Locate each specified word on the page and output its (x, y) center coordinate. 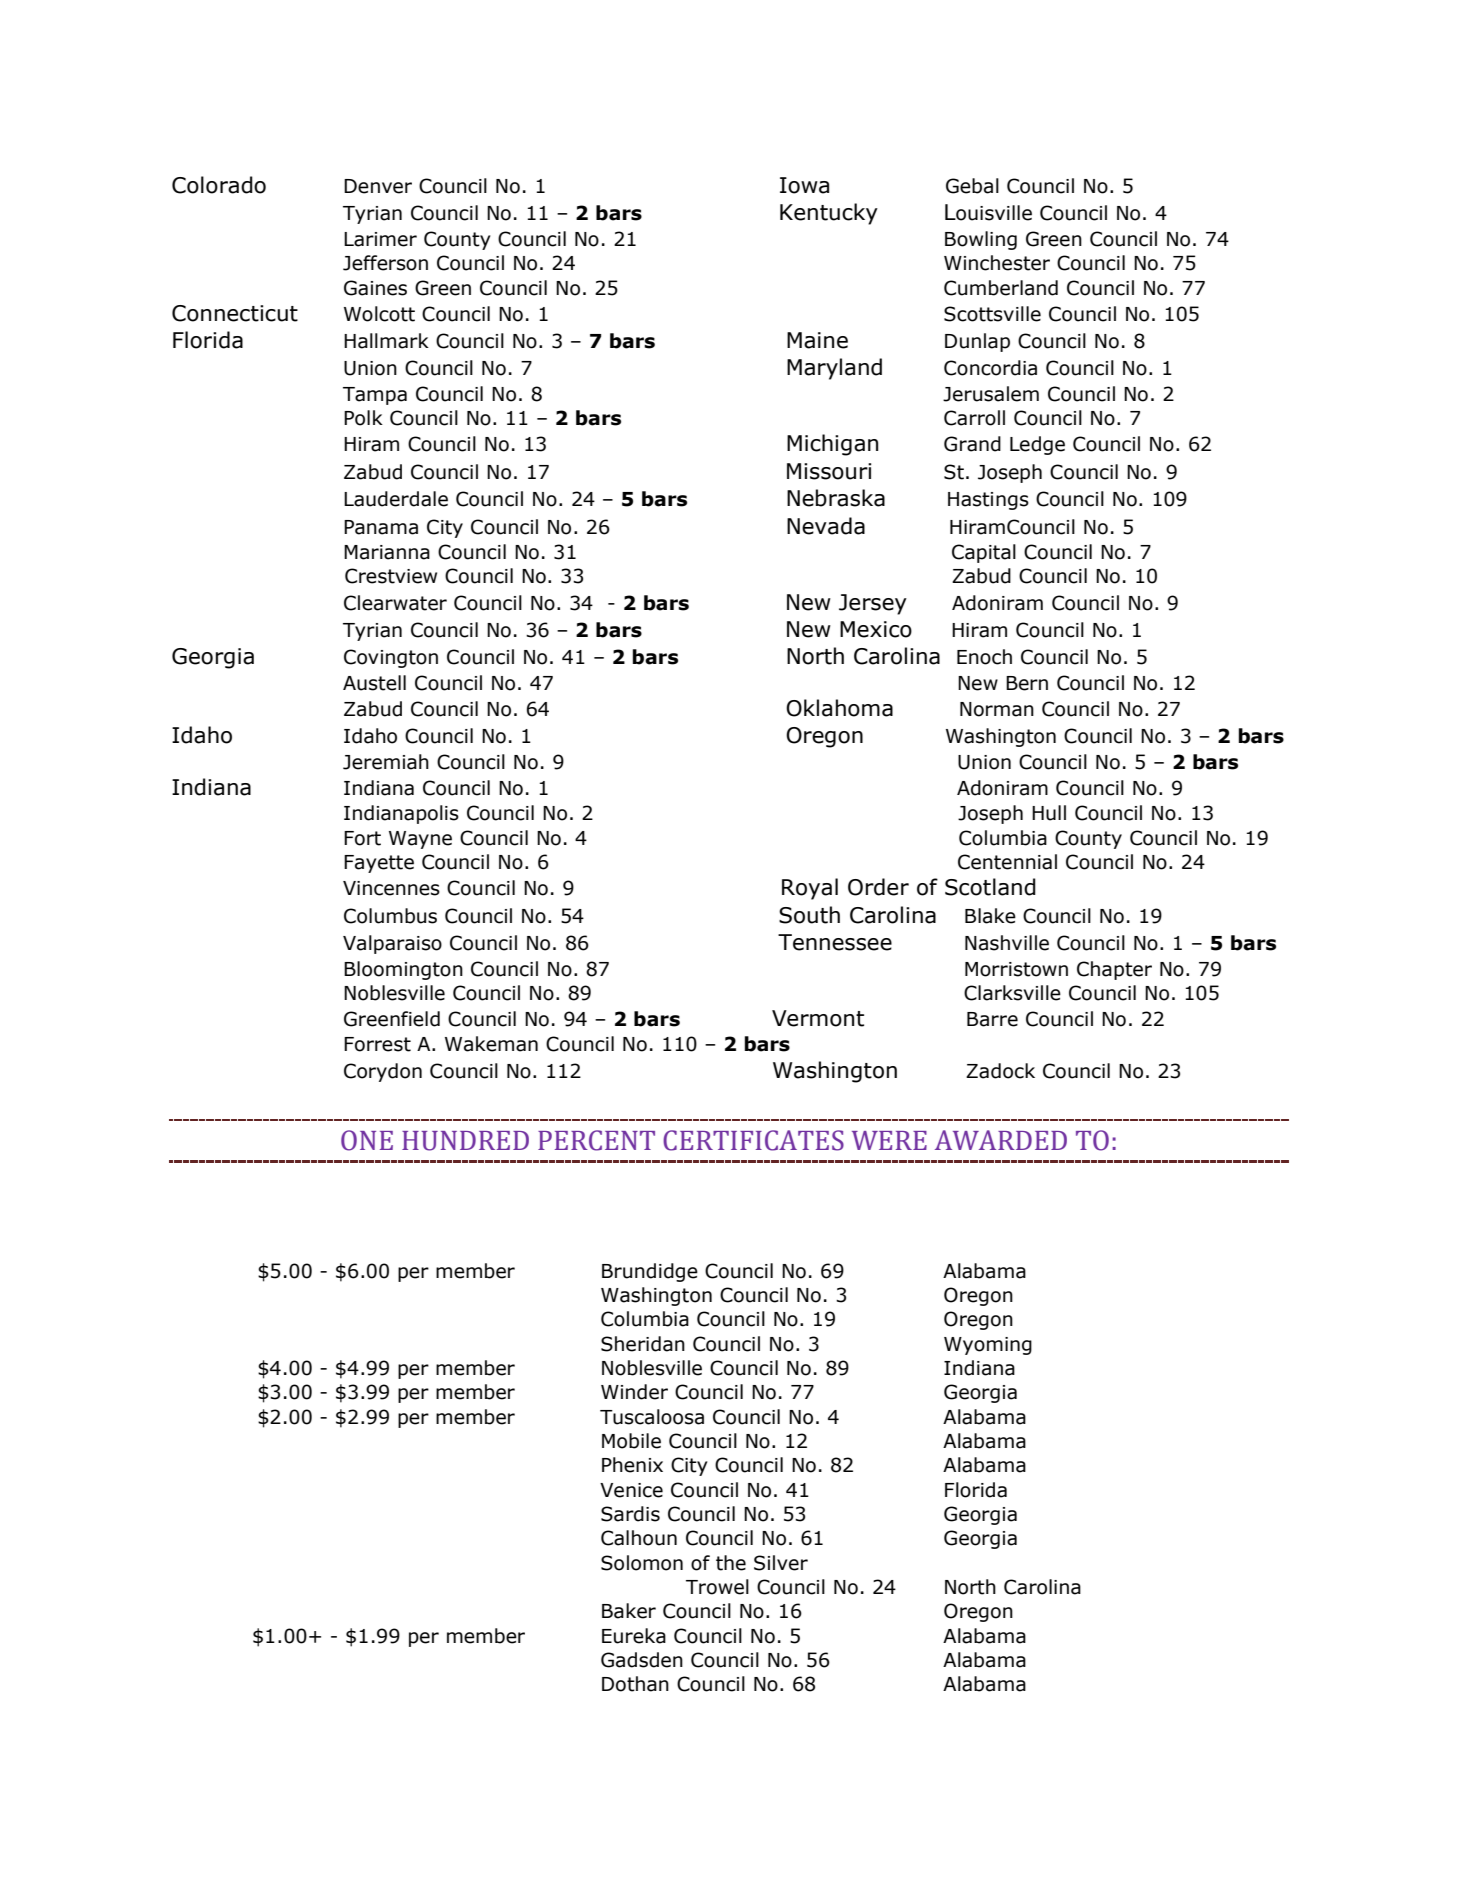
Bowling (981, 240)
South (809, 915)
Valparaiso (392, 944)
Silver (781, 1563)
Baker (629, 1611)
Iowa (804, 185)
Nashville (1007, 943)
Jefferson (385, 263)
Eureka (634, 1636)
